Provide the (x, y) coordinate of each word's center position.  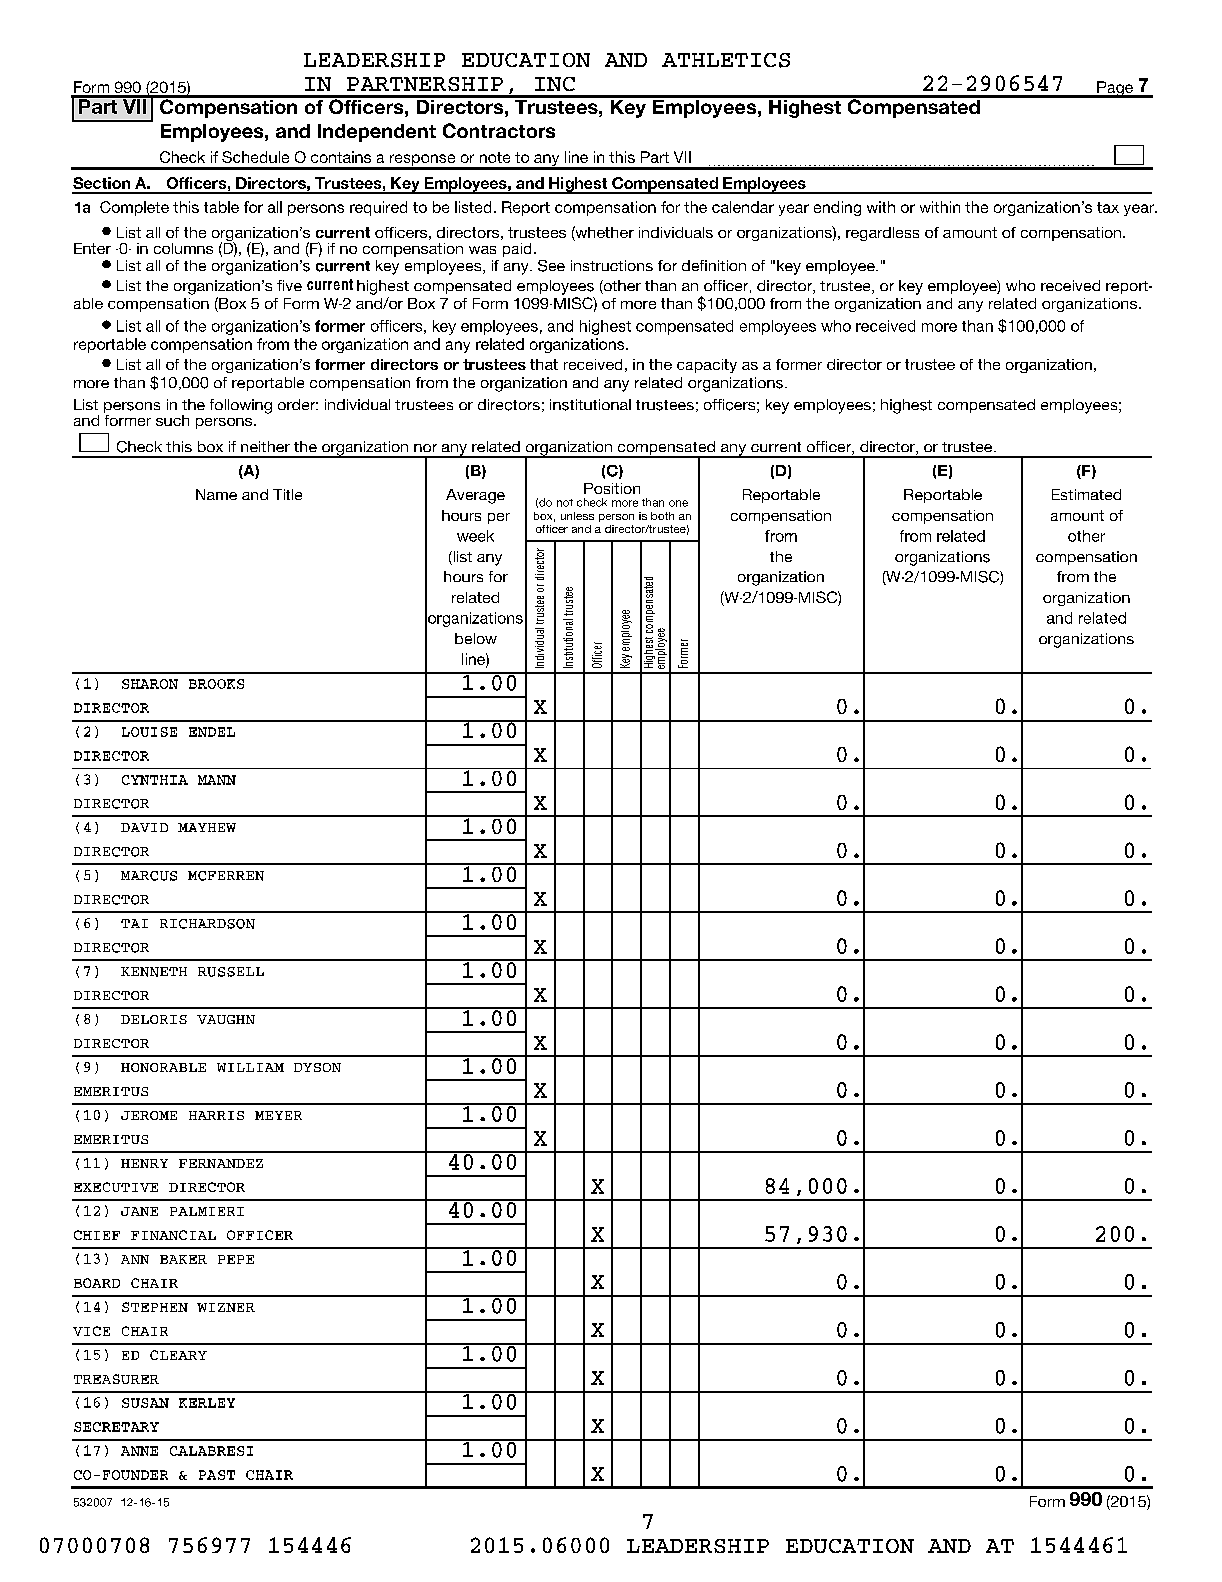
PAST (217, 1475)
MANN (217, 780)
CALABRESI (211, 1451)
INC (555, 84)
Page (1115, 89)
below (476, 638)
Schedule (255, 157)
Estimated (1086, 494)
